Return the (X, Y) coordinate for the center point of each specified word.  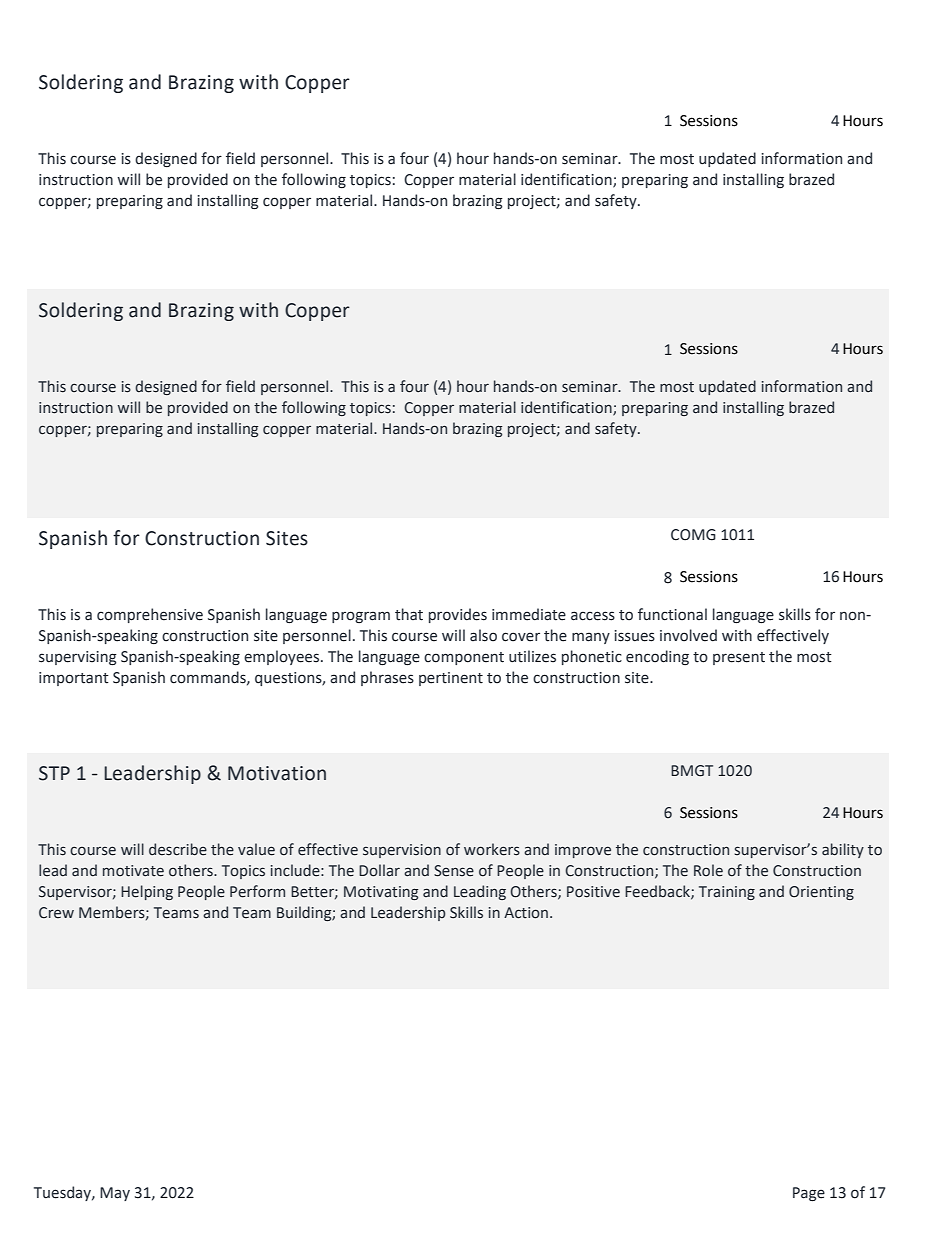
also (483, 635)
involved (688, 635)
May (115, 1194)
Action (527, 913)
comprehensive (150, 615)
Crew (56, 913)
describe (178, 849)
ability (843, 850)
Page (809, 1194)
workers (492, 849)
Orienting (821, 893)
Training (727, 893)
